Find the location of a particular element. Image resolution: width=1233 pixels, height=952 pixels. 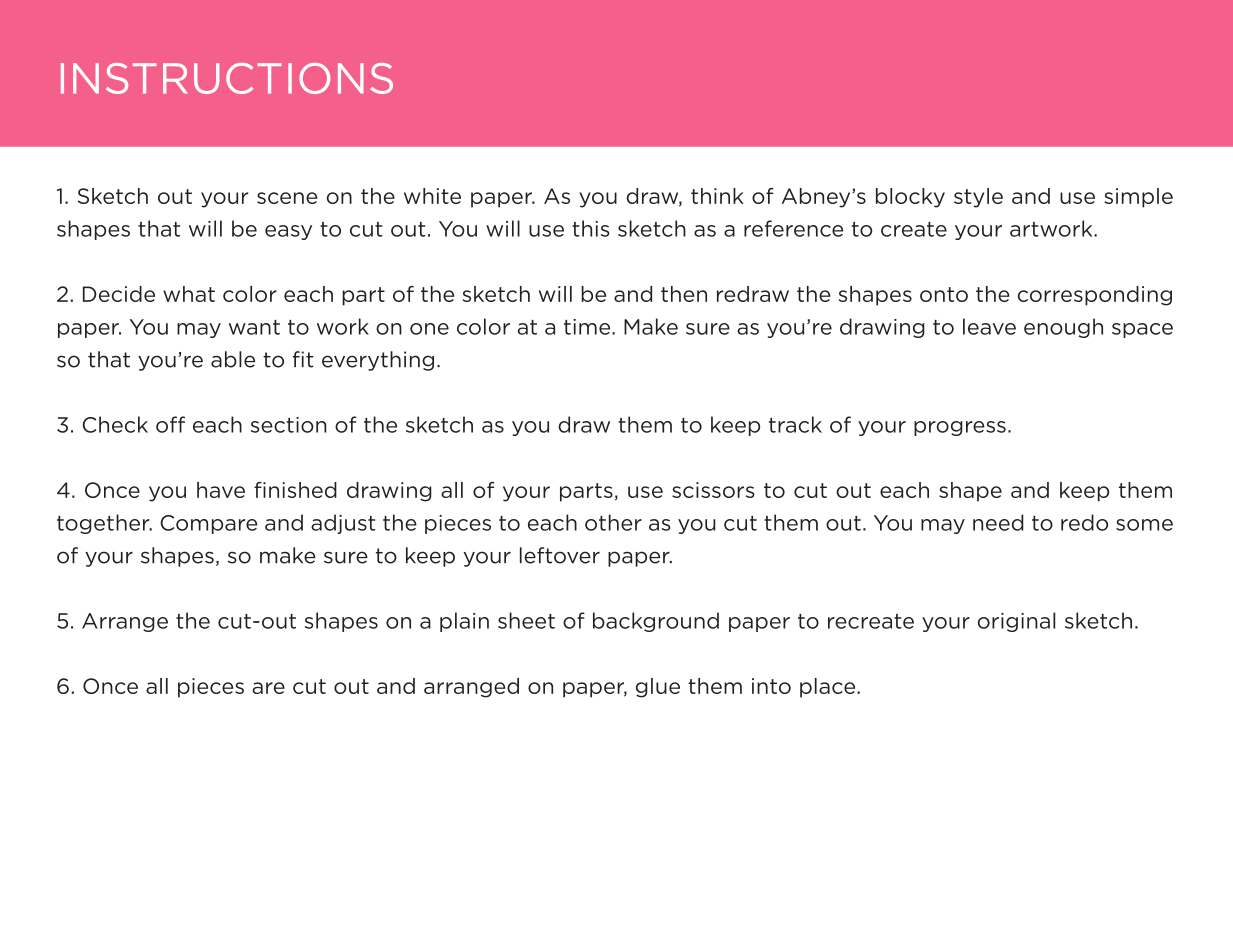

INSTRUCTIONS is located at coordinates (227, 78).
